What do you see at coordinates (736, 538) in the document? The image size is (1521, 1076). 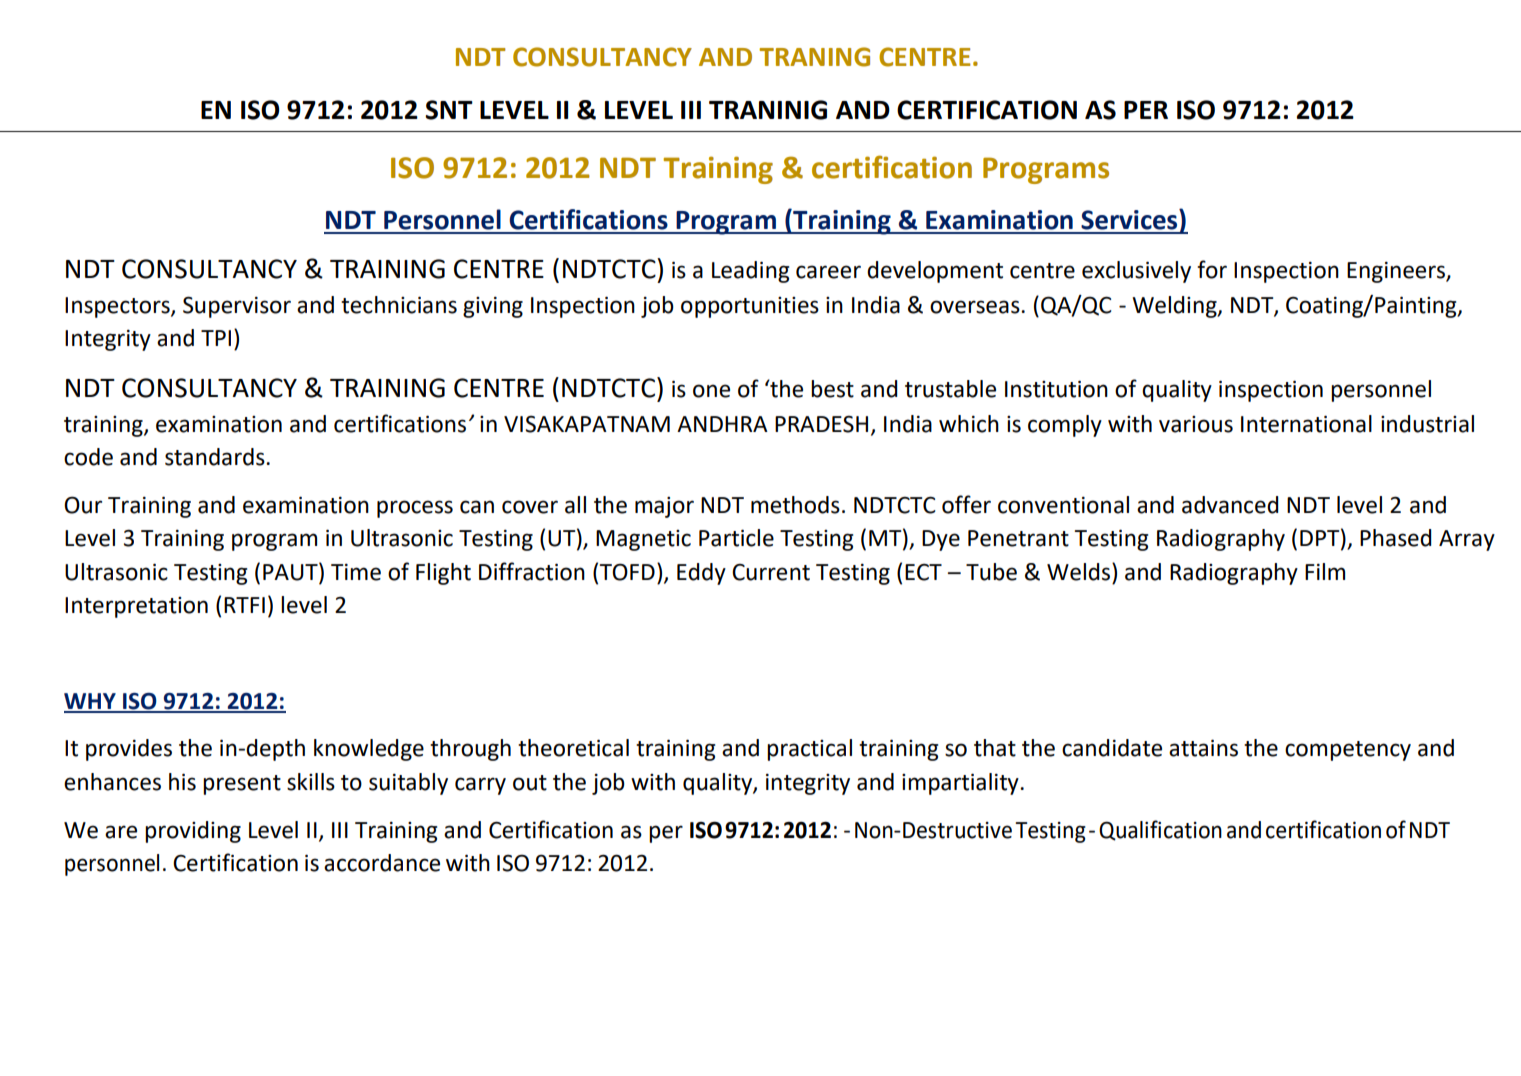 I see `Particle` at bounding box center [736, 538].
